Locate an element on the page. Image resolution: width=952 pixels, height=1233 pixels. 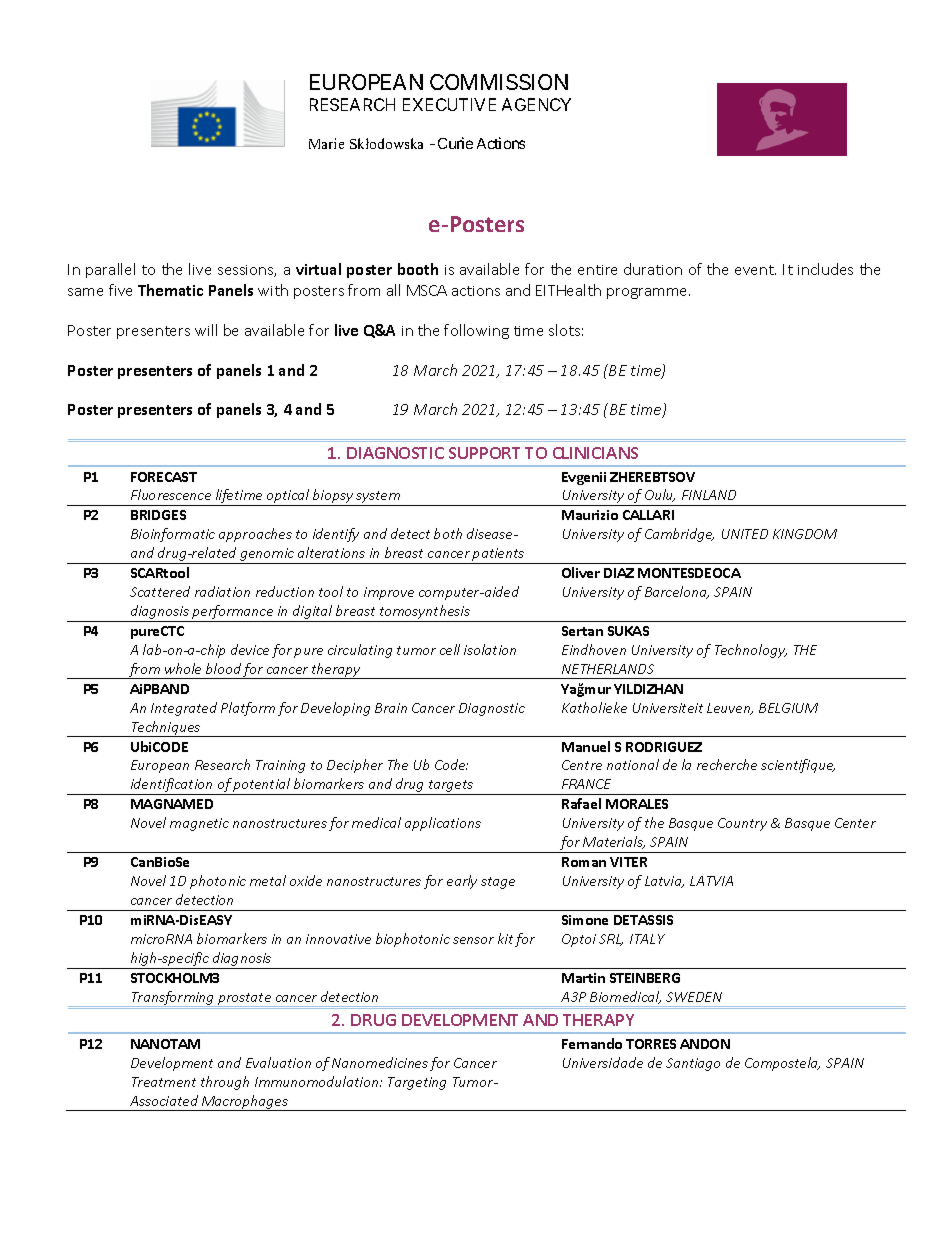
Treatment is located at coordinates (164, 1082).
